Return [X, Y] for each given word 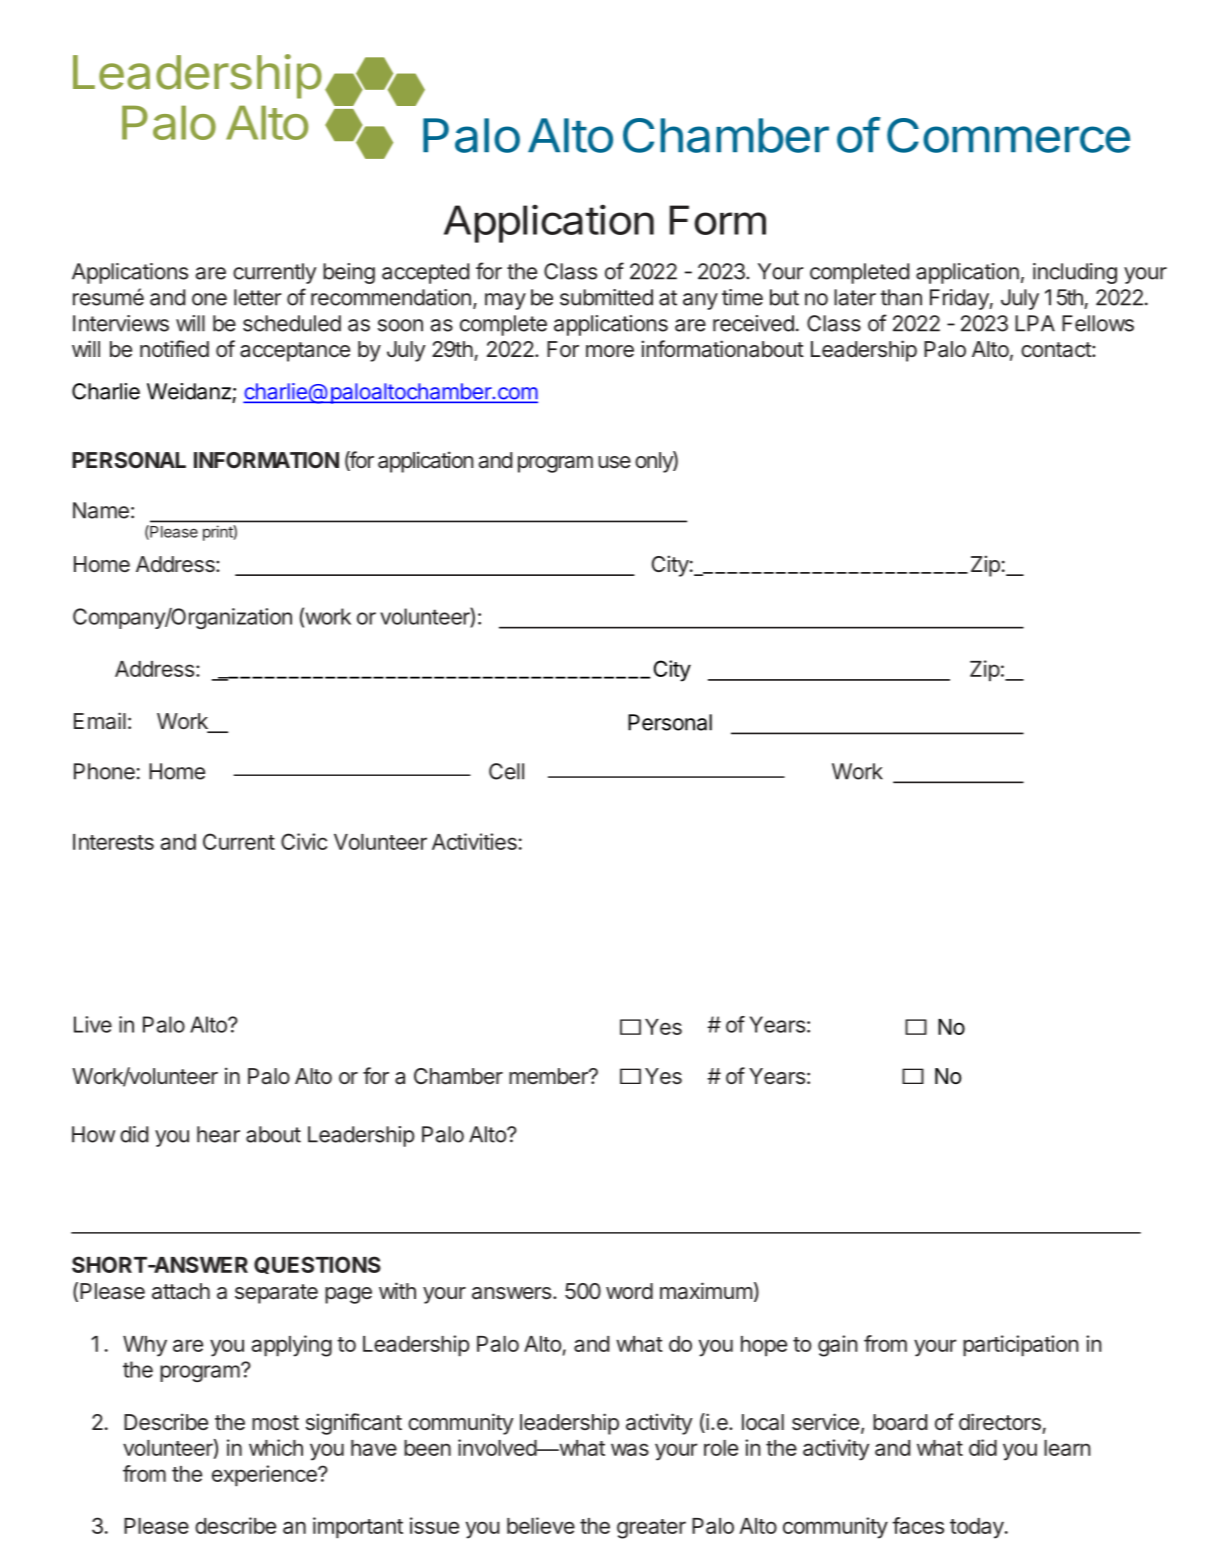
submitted [606, 297]
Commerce [1008, 135]
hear [218, 1134]
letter [258, 297]
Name [101, 510]
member [549, 1076]
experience [265, 1475]
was [630, 1449]
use [614, 462]
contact [1057, 350]
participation [1021, 1345]
